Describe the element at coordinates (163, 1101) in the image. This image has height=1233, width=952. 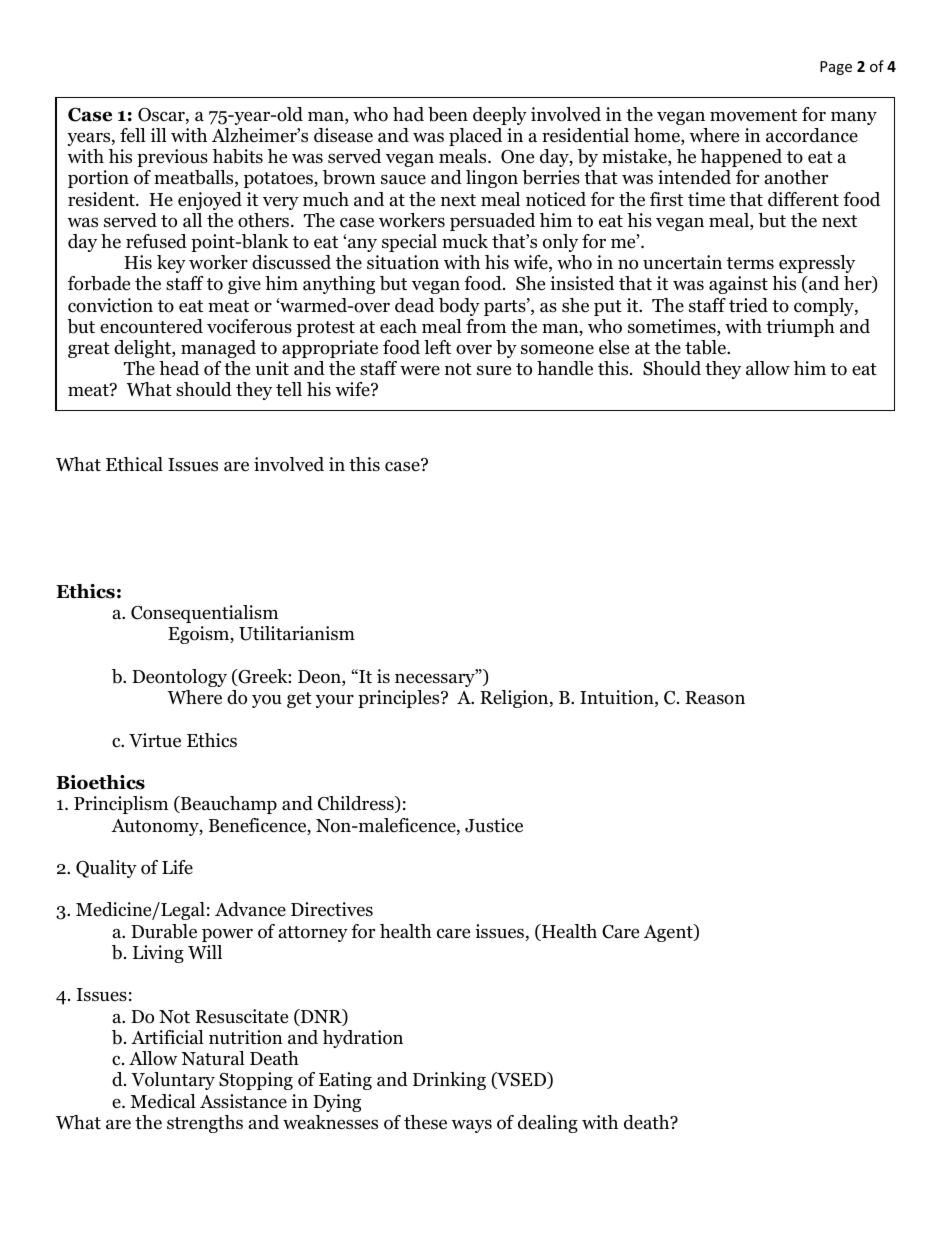
I see `Medical` at that location.
